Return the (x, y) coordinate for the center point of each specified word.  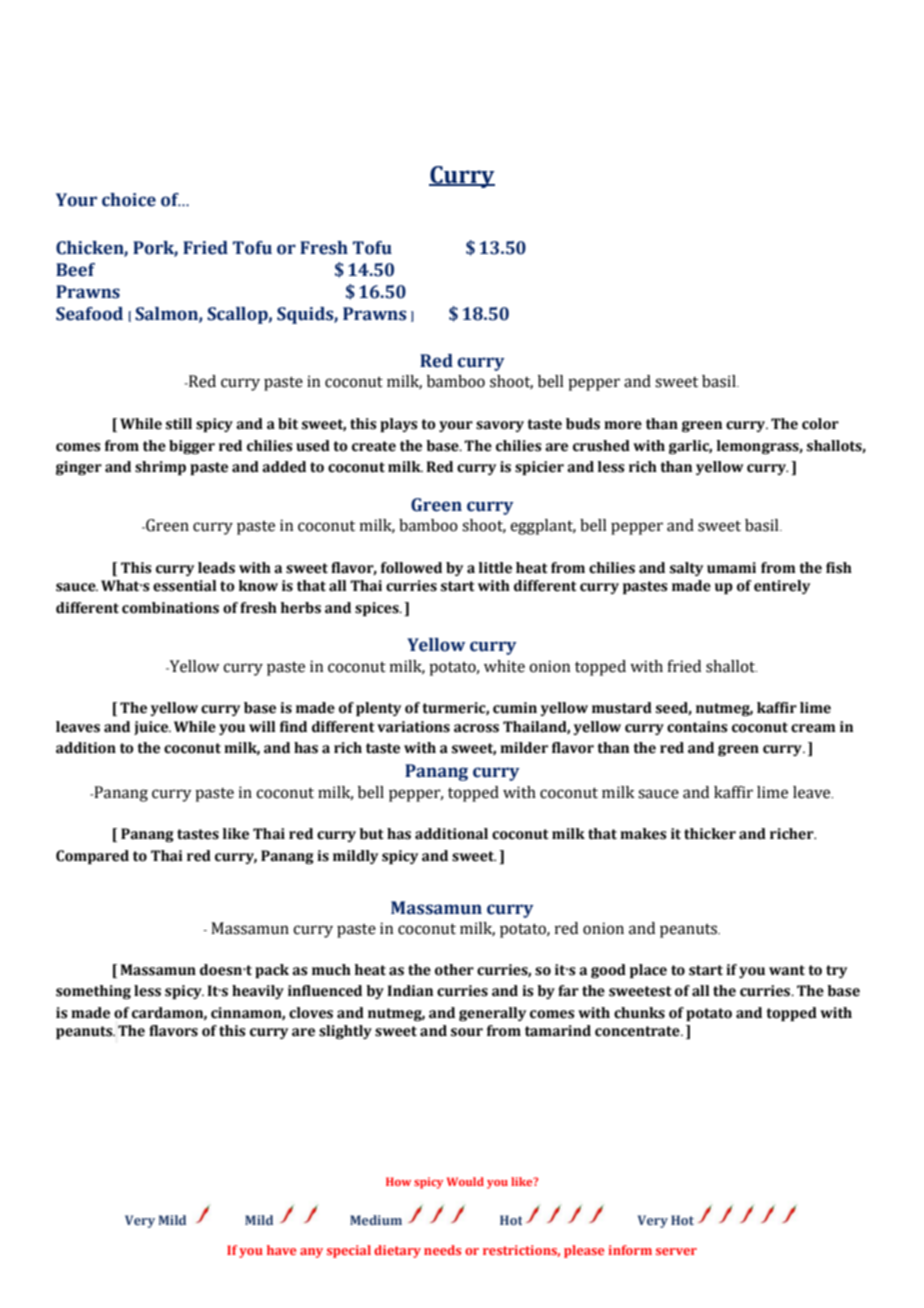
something (93, 992)
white (504, 666)
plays (399, 425)
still (179, 424)
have (281, 1250)
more (623, 425)
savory (500, 426)
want (787, 970)
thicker (710, 834)
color (820, 424)
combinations (170, 608)
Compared (92, 857)
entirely (782, 587)
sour (467, 1032)
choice (129, 200)
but (371, 834)
